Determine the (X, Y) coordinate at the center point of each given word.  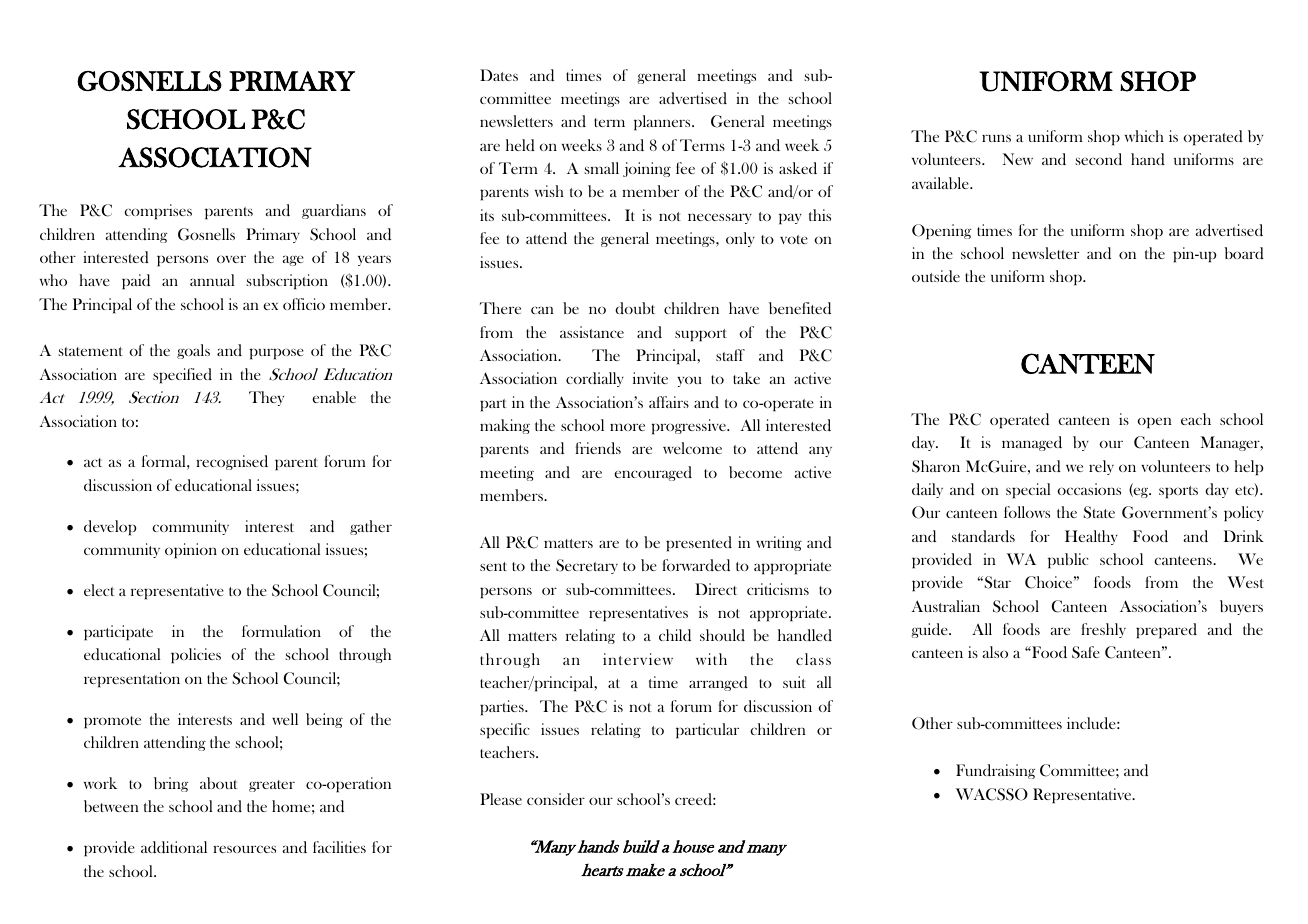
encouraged (653, 473)
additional (174, 847)
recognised (232, 462)
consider (556, 799)
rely (1101, 467)
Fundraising (995, 771)
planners (663, 123)
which (1144, 136)
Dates (499, 75)
